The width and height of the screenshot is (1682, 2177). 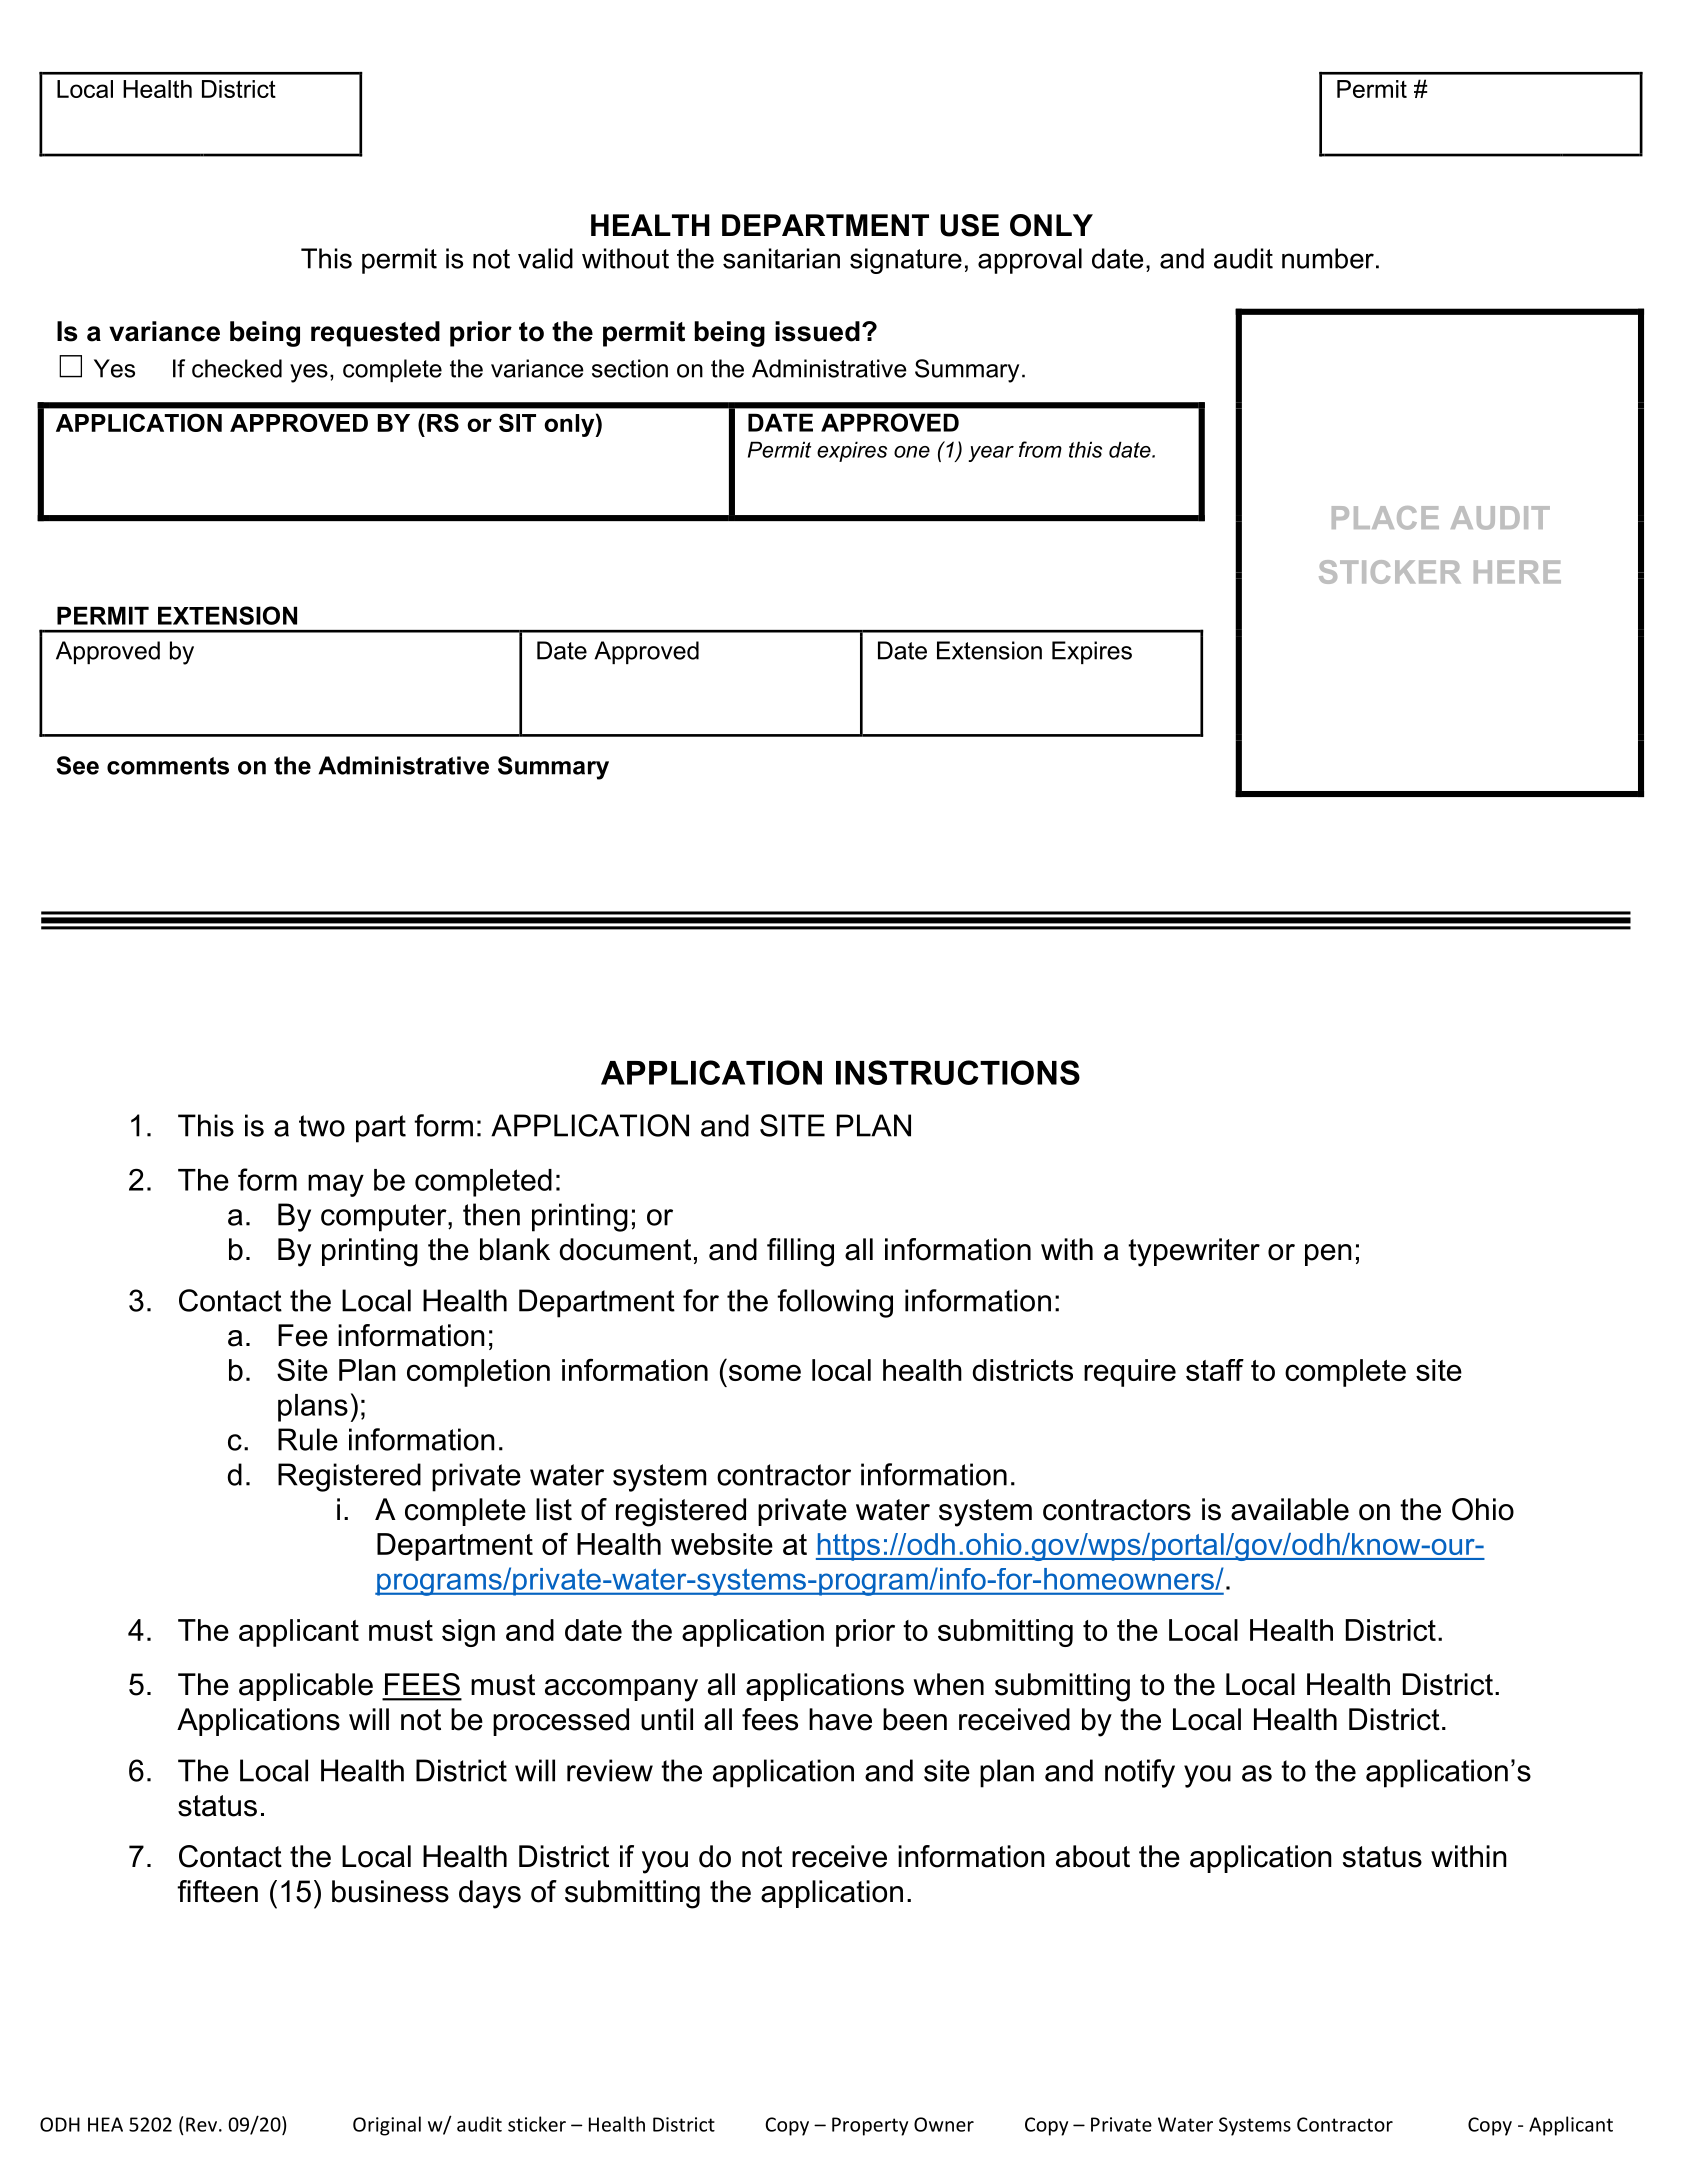 What do you see at coordinates (306, 1687) in the screenshot?
I see `applicable` at bounding box center [306, 1687].
